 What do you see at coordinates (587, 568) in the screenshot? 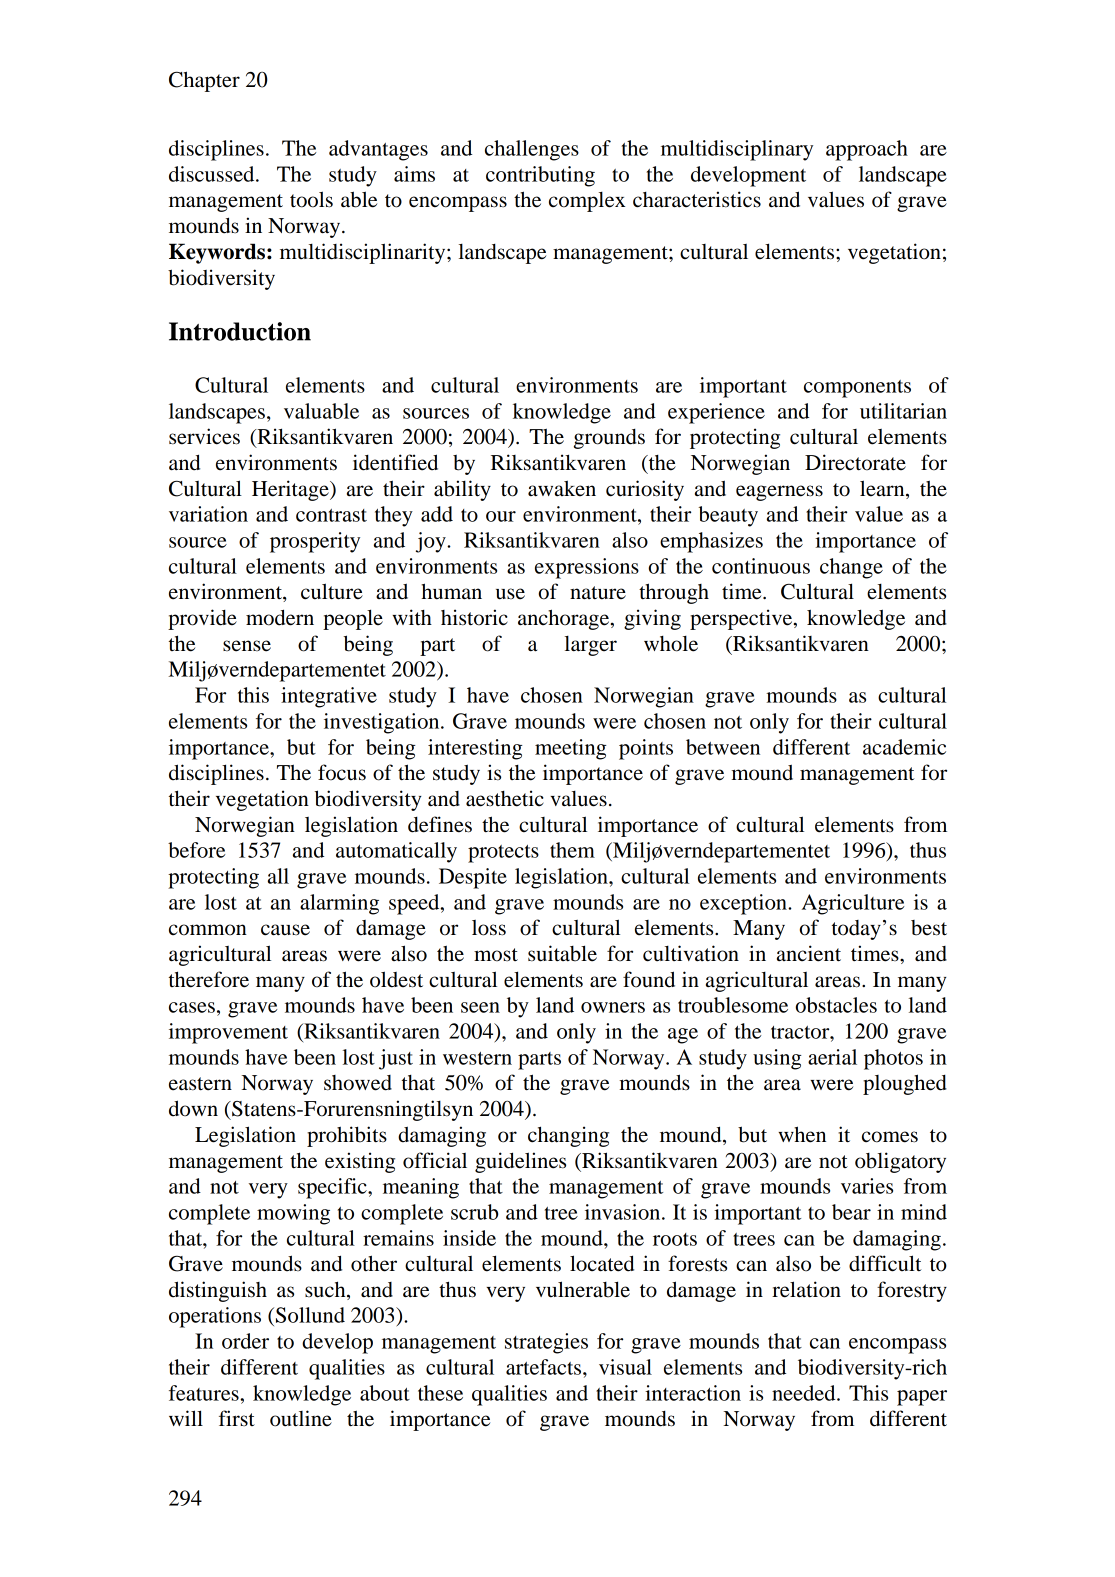
I see `expressions` at bounding box center [587, 568].
